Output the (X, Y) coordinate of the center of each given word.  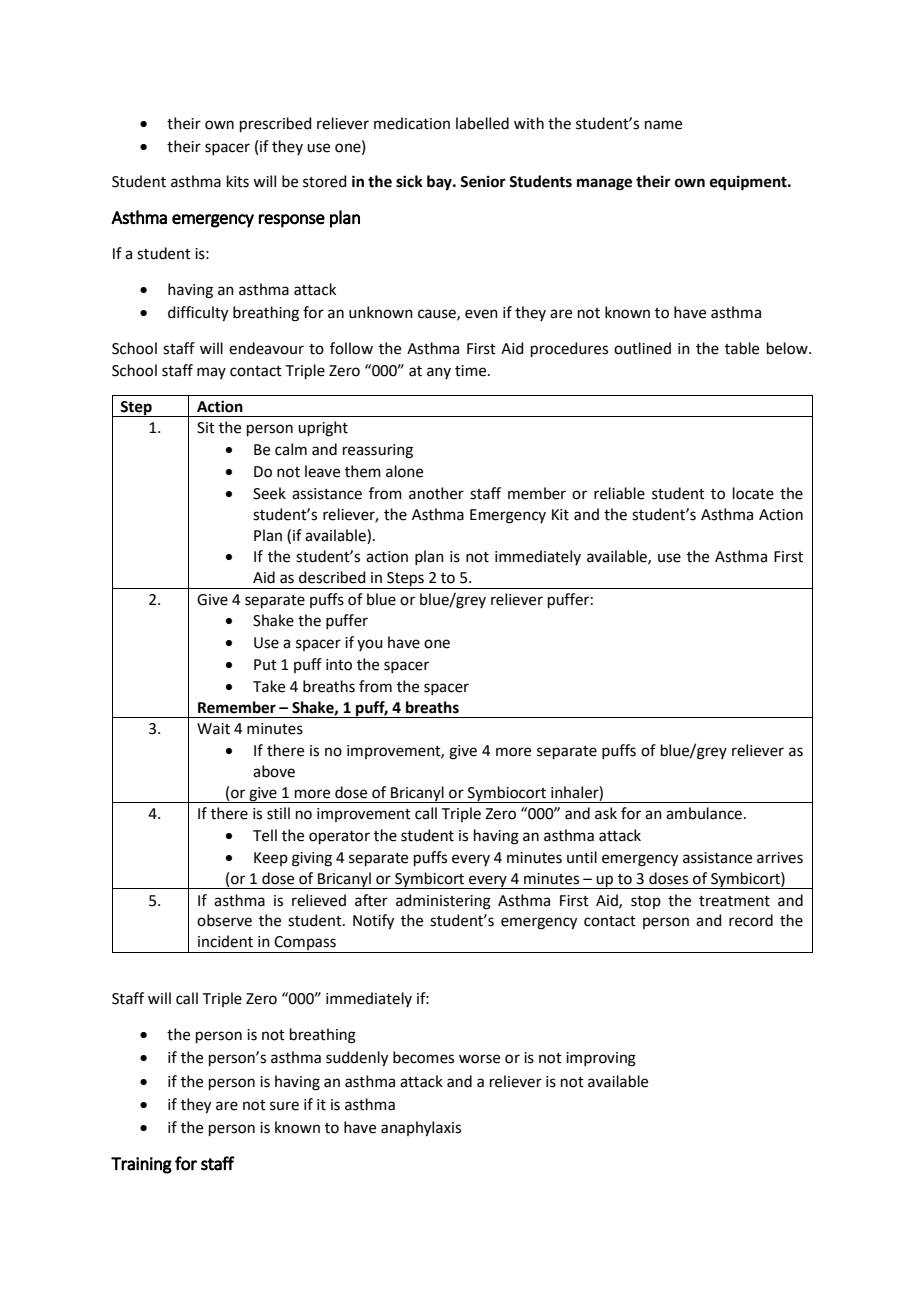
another (436, 493)
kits (238, 181)
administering (443, 902)
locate (753, 493)
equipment (749, 183)
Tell (265, 835)
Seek (269, 493)
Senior (483, 181)
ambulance (704, 813)
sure (284, 1106)
